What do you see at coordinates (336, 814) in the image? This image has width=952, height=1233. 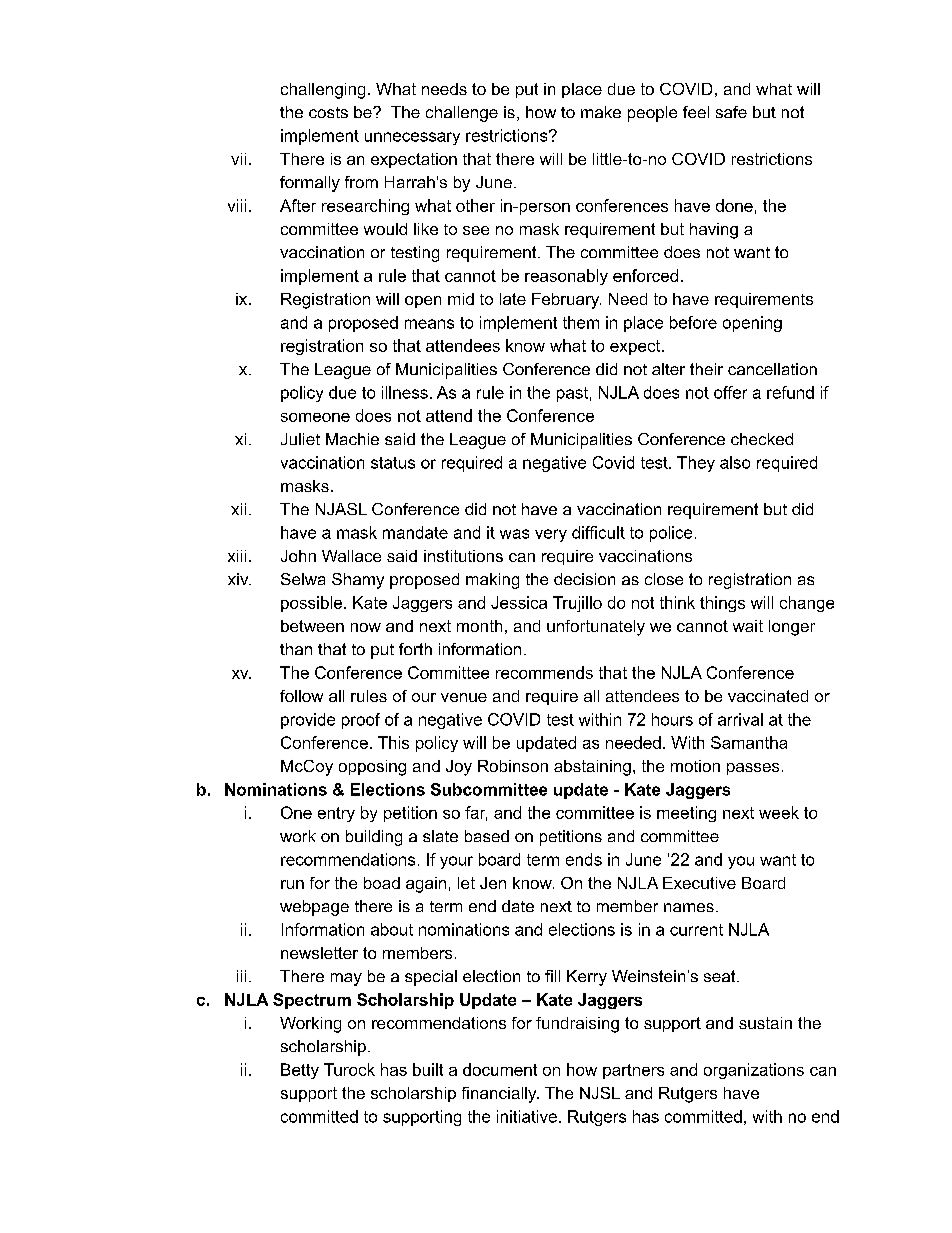 I see `entry` at bounding box center [336, 814].
